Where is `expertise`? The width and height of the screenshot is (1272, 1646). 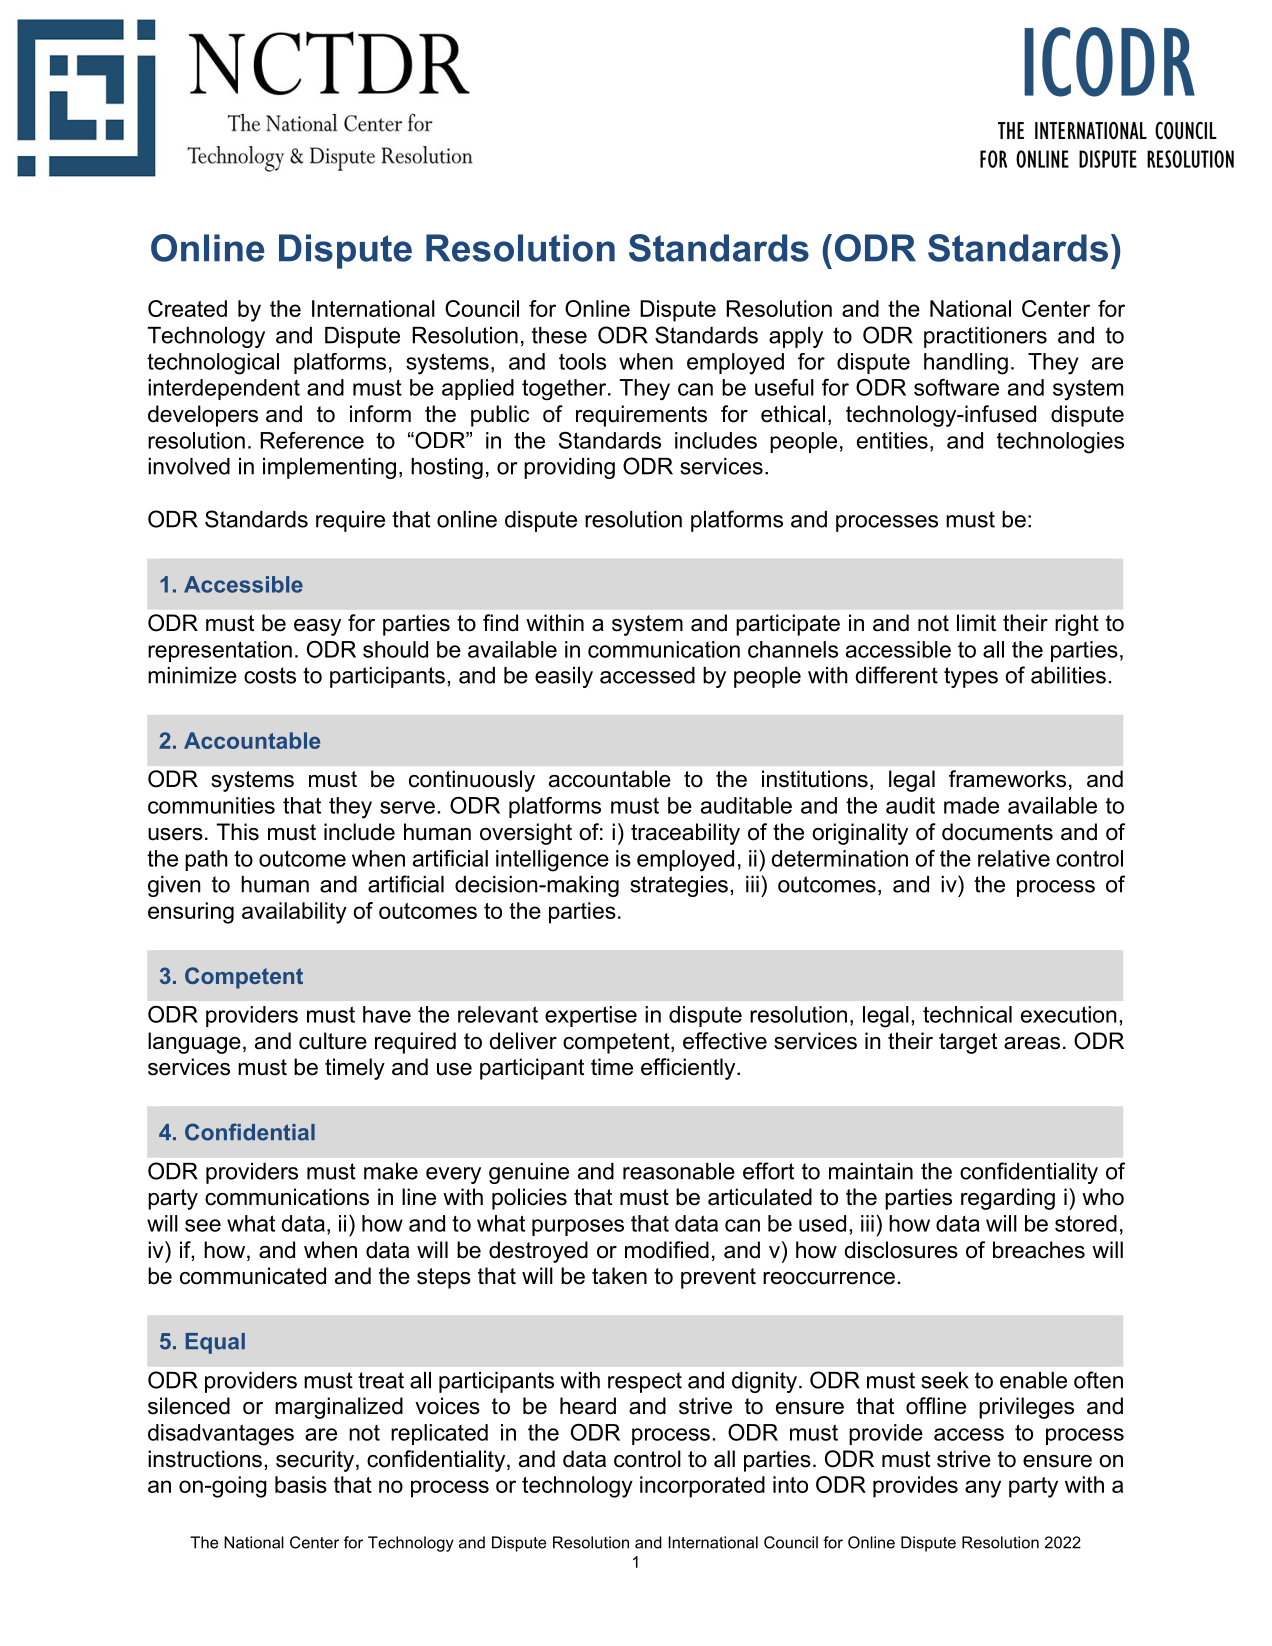
expertise is located at coordinates (591, 1016).
